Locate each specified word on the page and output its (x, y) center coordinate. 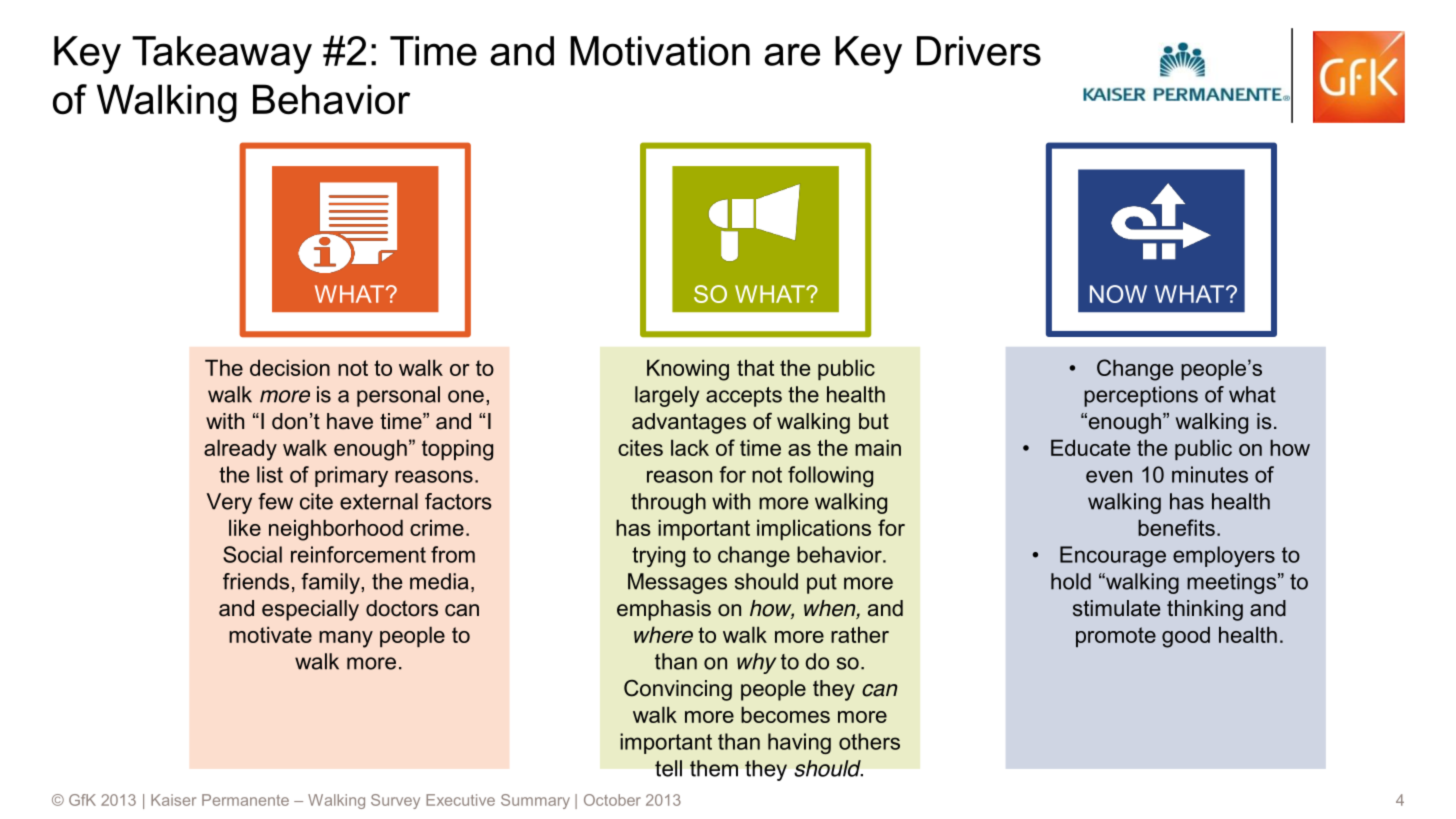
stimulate (1116, 608)
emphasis (664, 610)
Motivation (660, 51)
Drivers (979, 51)
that (755, 367)
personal (398, 396)
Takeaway (222, 55)
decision (290, 367)
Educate (1090, 447)
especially (310, 610)
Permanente (245, 800)
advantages (689, 423)
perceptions (1141, 396)
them (714, 768)
